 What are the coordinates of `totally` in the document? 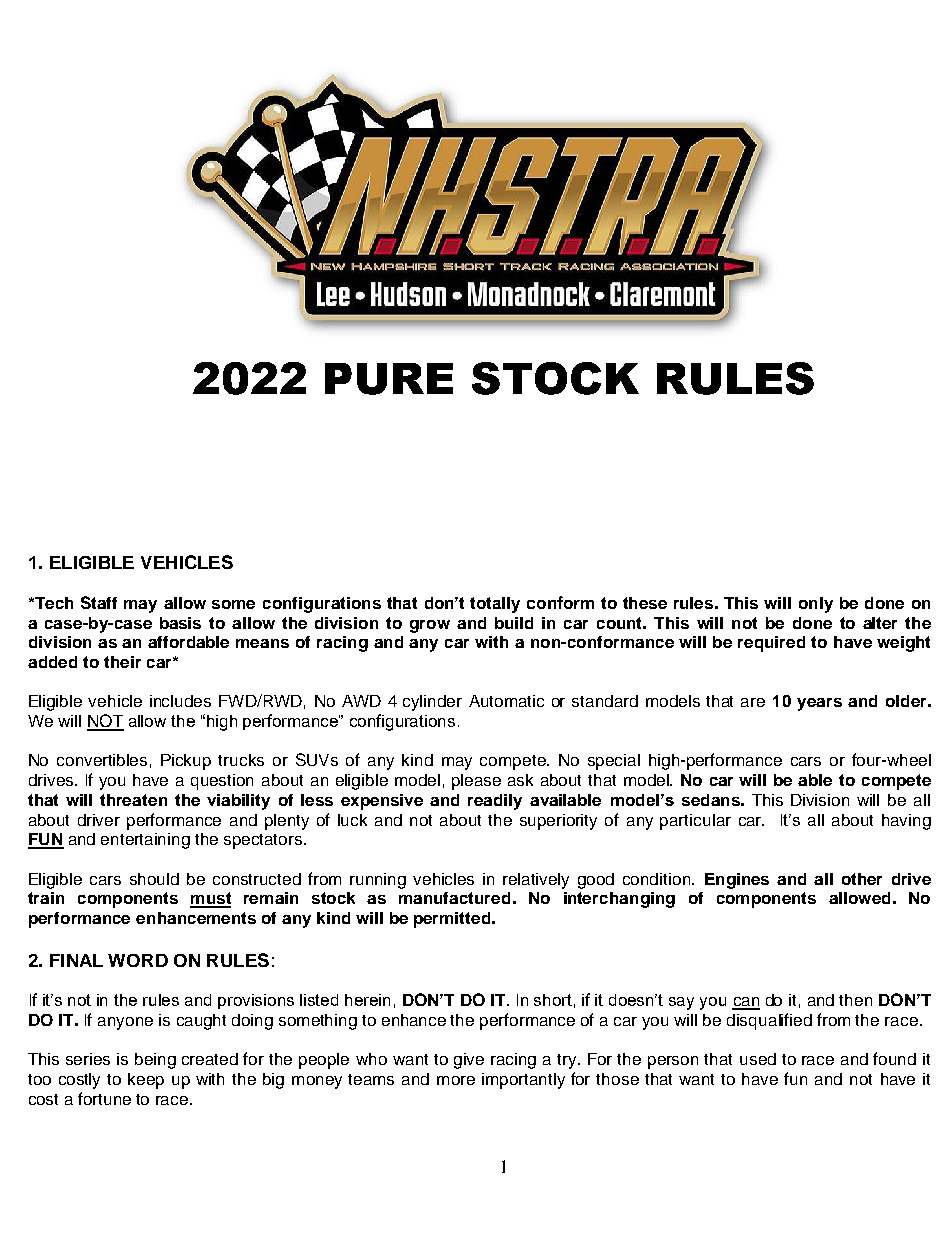 It's located at (495, 605).
